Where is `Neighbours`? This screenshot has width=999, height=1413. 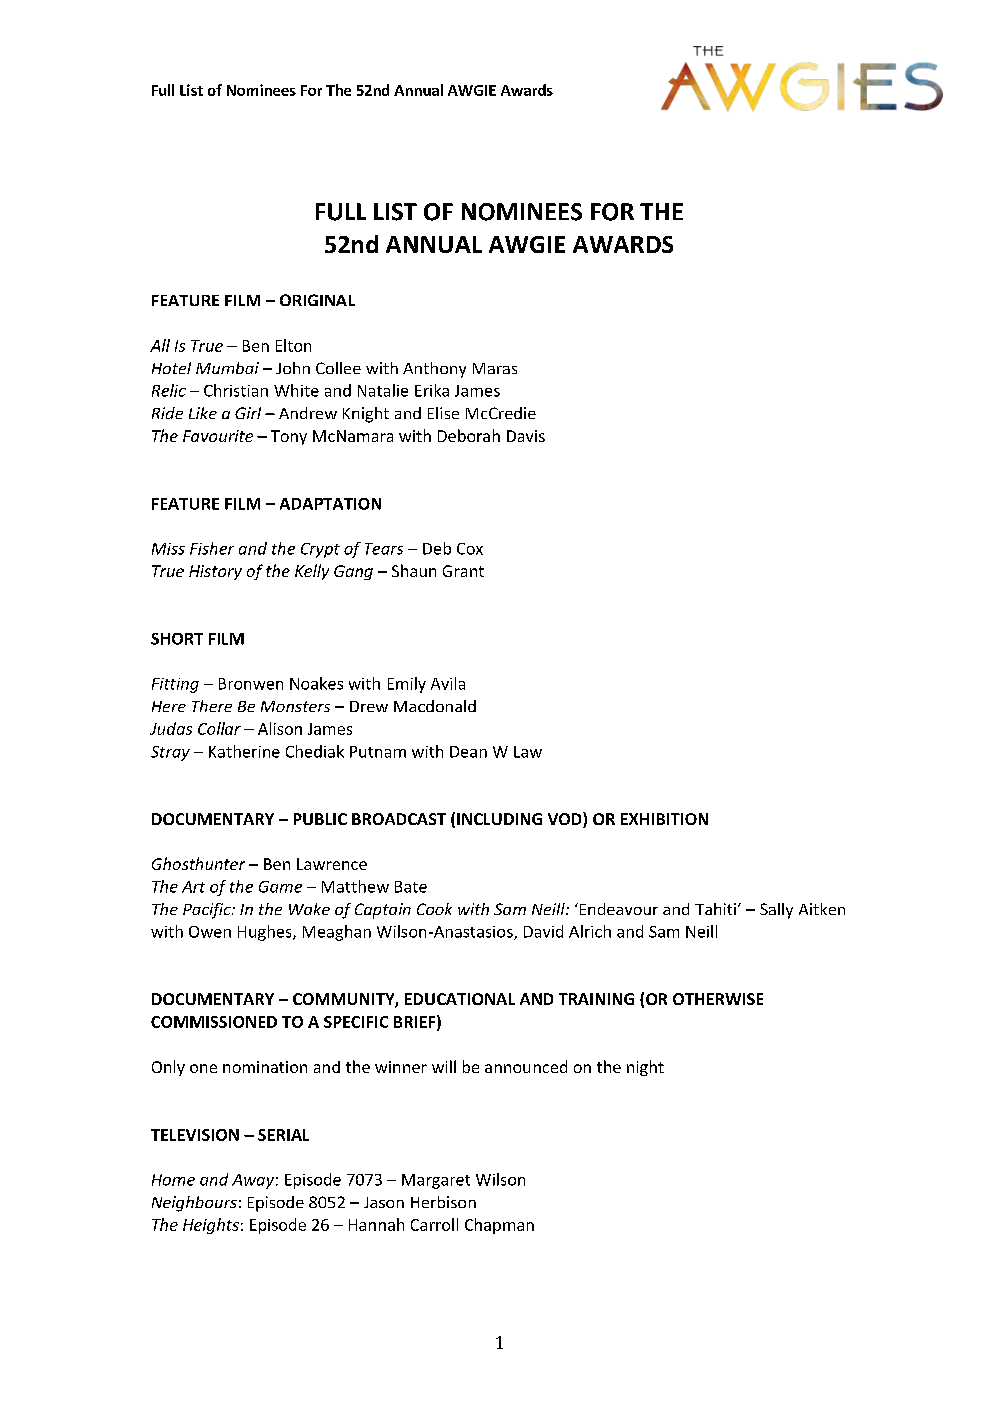 Neighbours is located at coordinates (194, 1204).
